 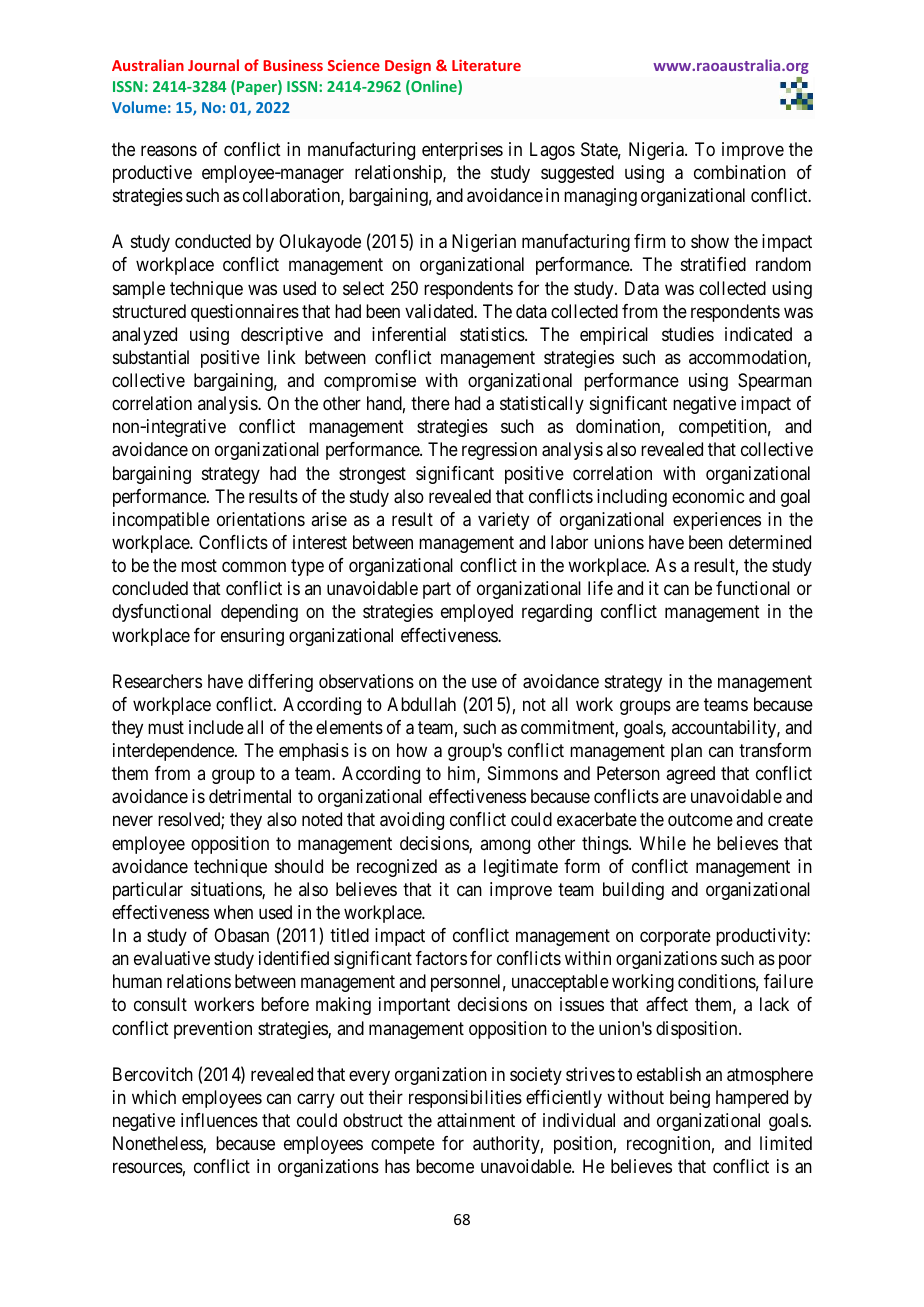 What do you see at coordinates (477, 613) in the document?
I see `employed` at bounding box center [477, 613].
